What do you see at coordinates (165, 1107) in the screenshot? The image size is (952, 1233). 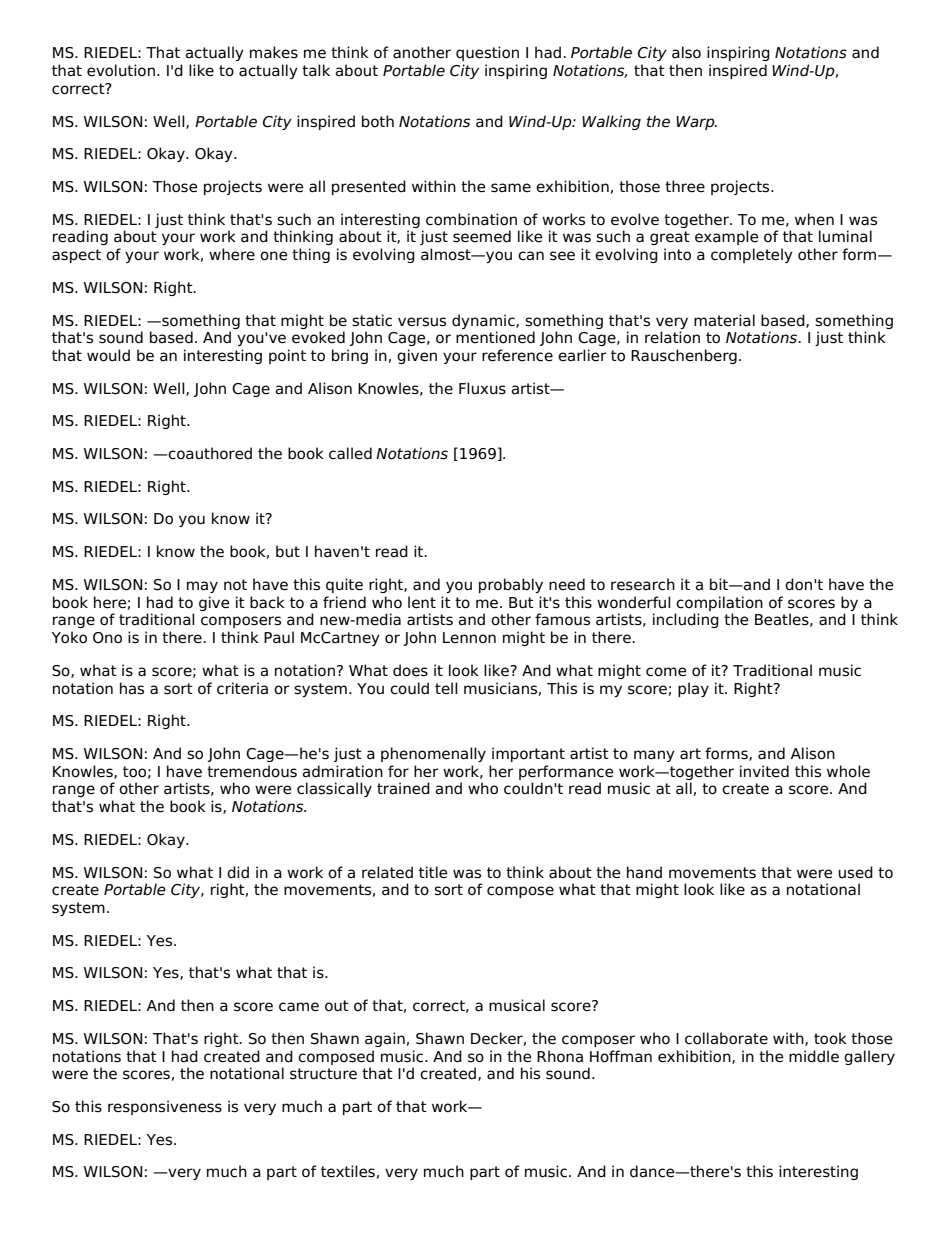 I see `responsiveness` at bounding box center [165, 1107].
